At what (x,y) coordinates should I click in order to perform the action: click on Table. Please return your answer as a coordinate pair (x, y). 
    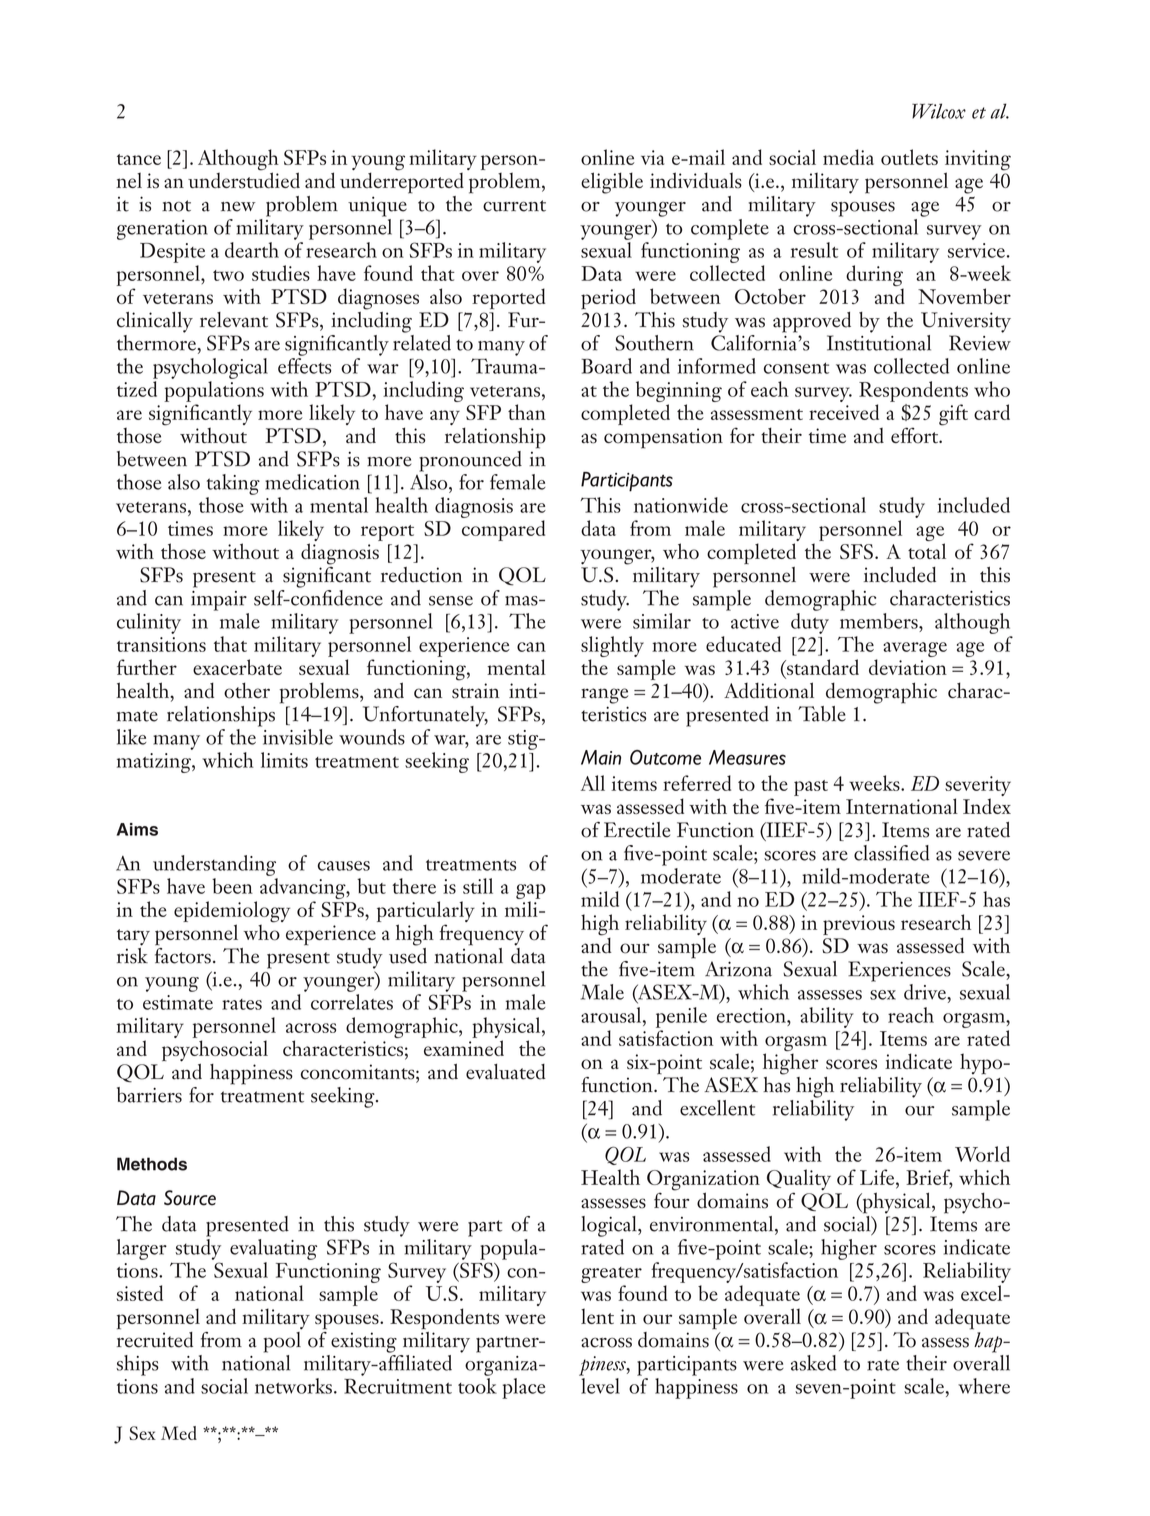
    Looking at the image, I should click on (822, 714).
